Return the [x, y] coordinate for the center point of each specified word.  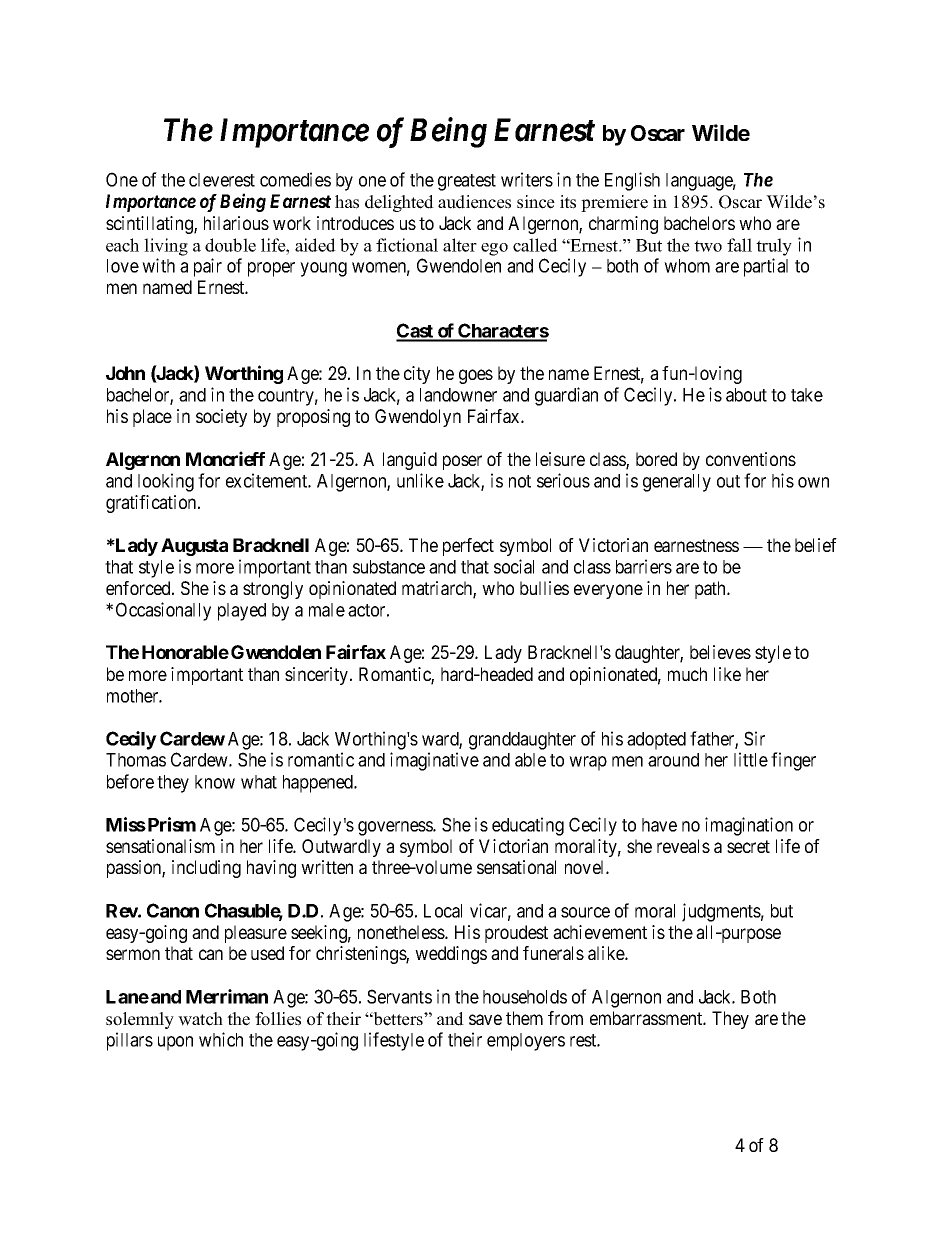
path [711, 590]
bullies [544, 588]
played [242, 612]
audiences [474, 202]
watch [200, 1019]
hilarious [236, 223]
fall [739, 245]
